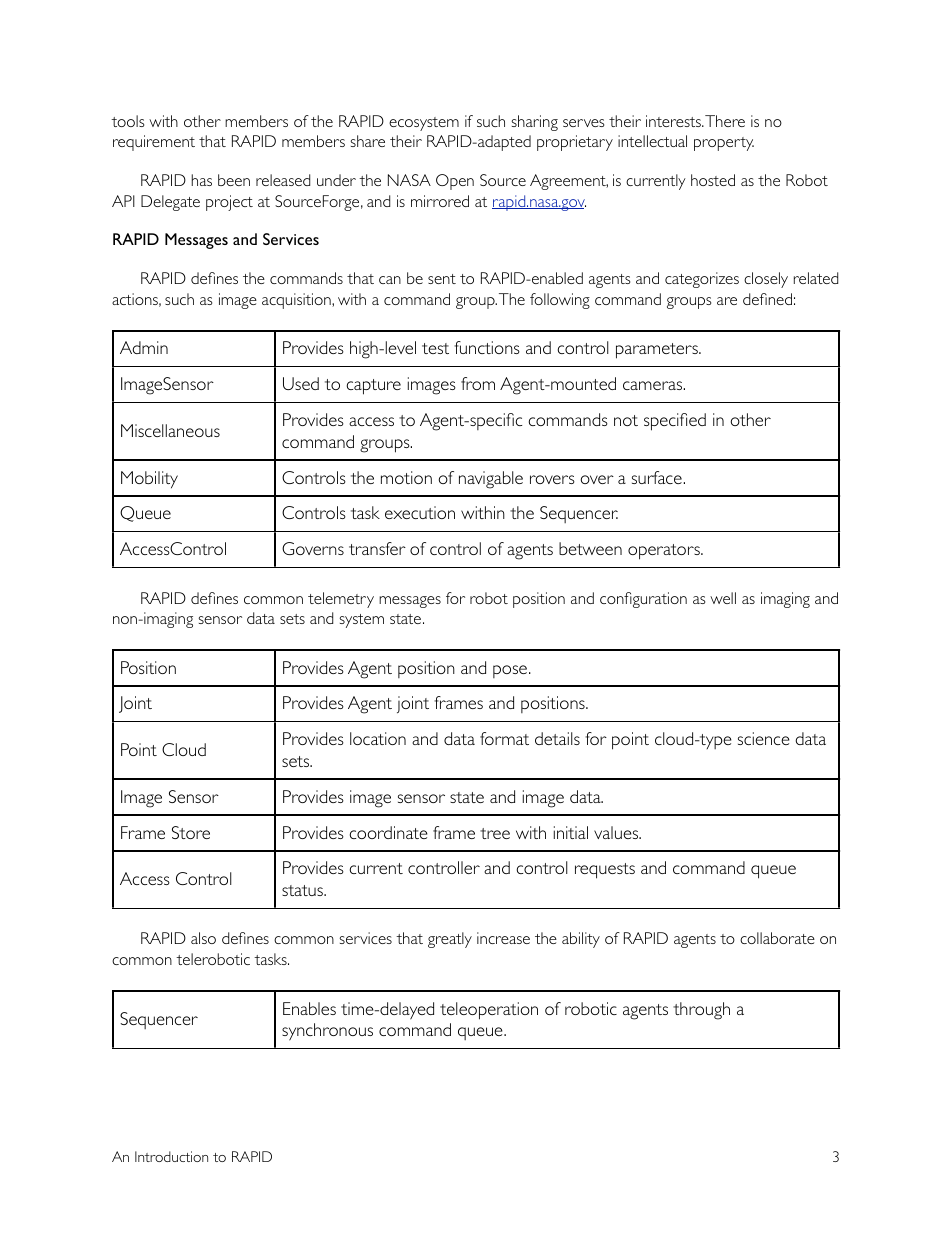 This page has height=1233, width=952. I want to click on property, so click(724, 144).
